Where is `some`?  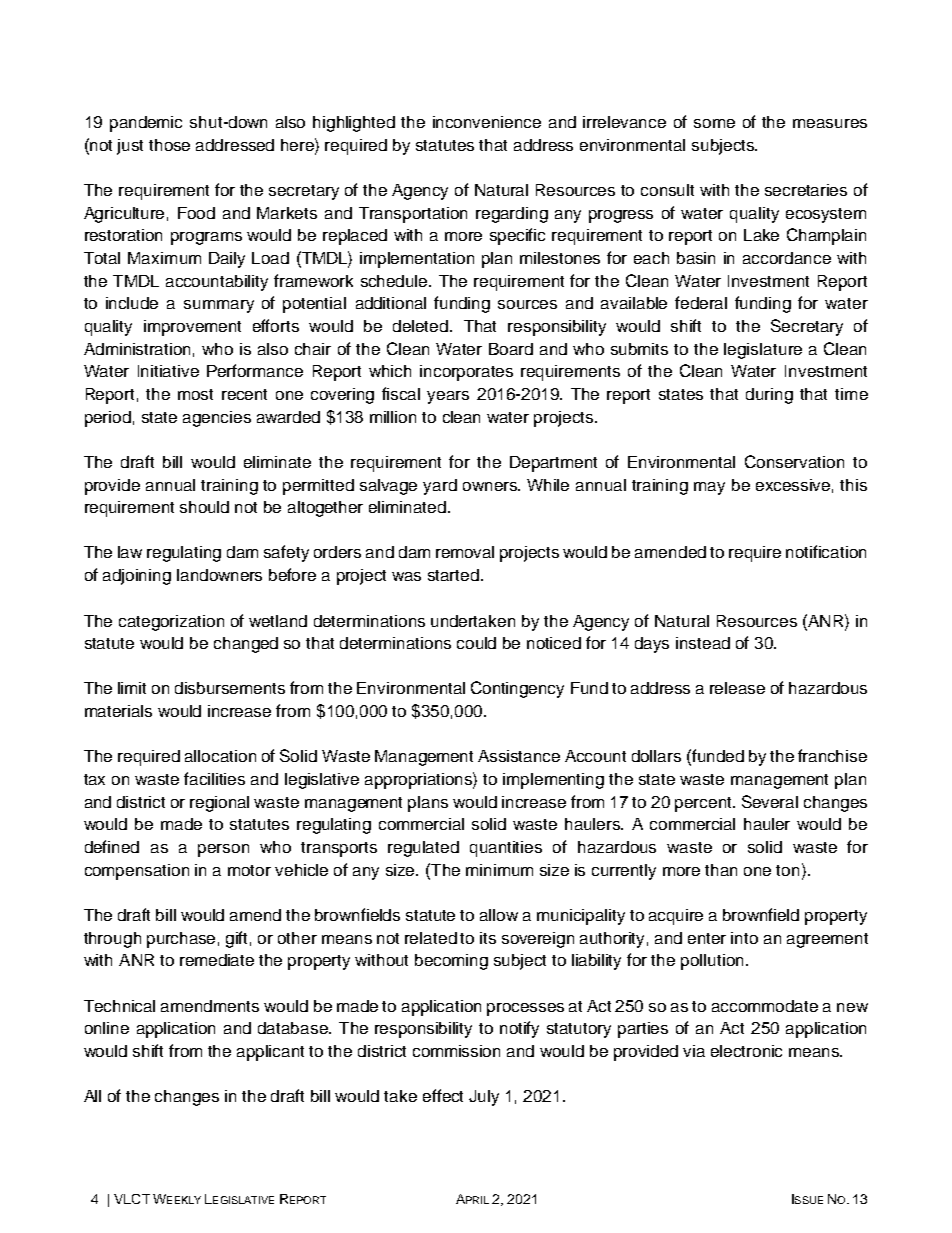
some is located at coordinates (714, 123).
